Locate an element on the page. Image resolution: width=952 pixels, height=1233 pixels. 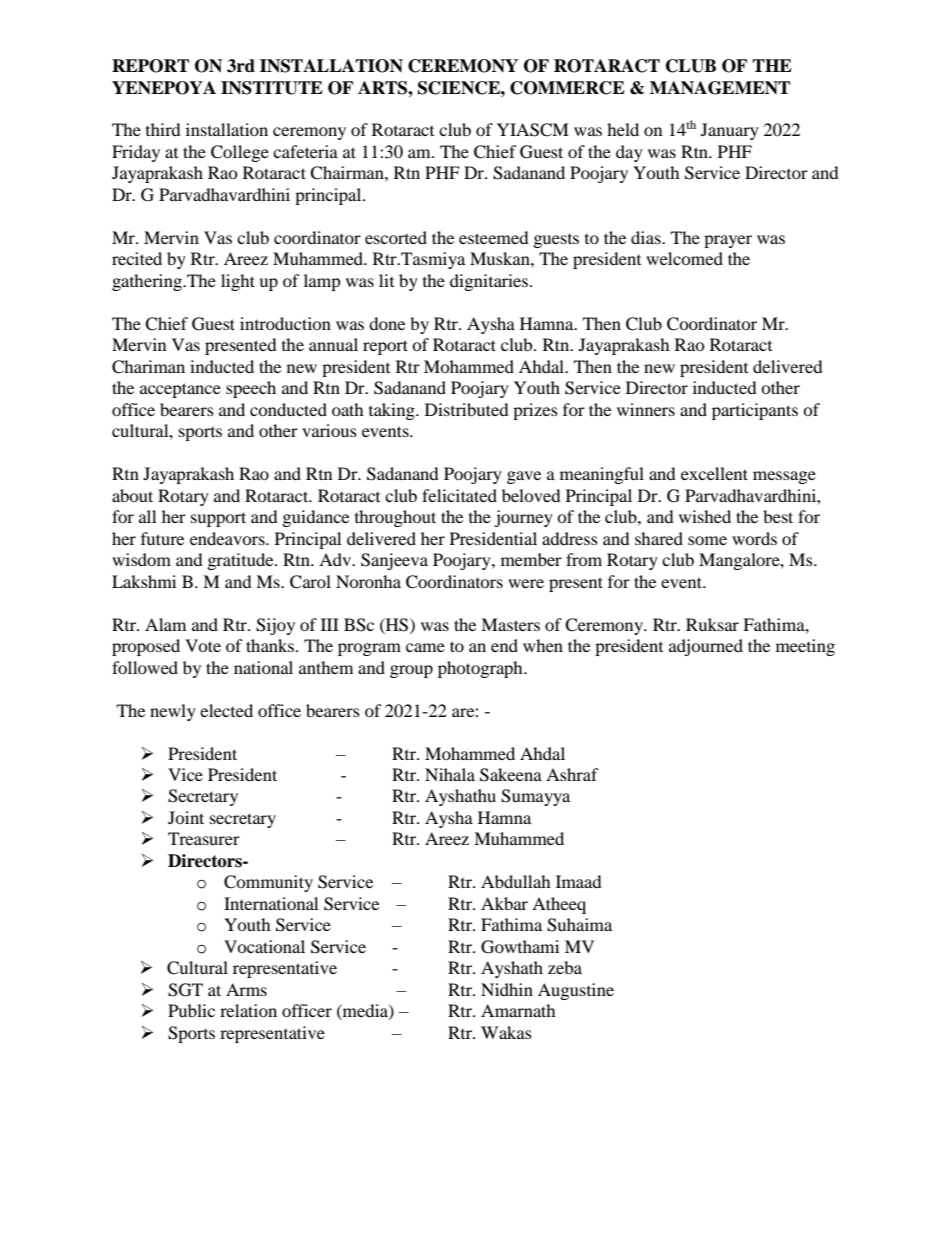
third is located at coordinates (163, 129).
